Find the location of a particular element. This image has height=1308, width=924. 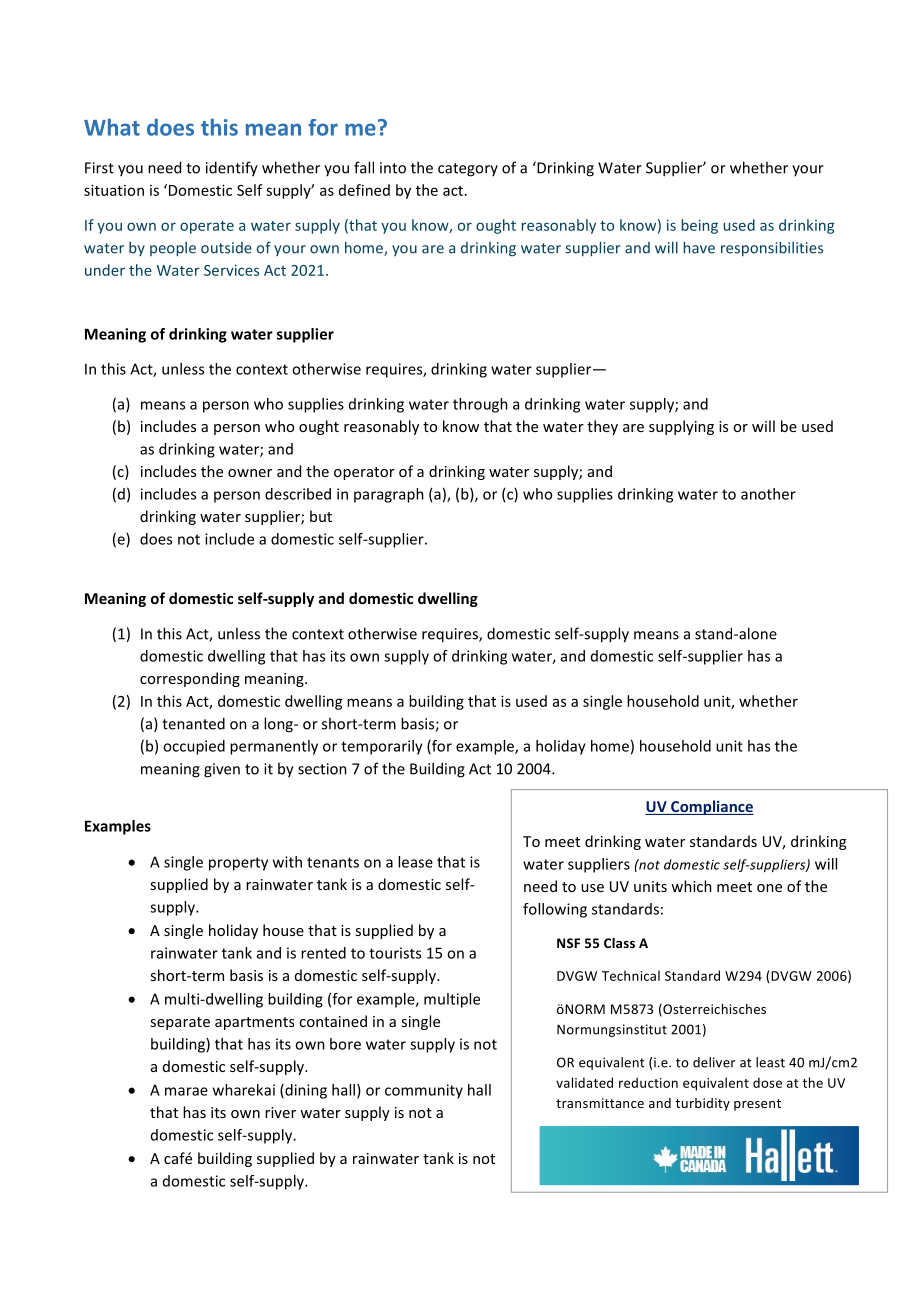

owner is located at coordinates (250, 473).
